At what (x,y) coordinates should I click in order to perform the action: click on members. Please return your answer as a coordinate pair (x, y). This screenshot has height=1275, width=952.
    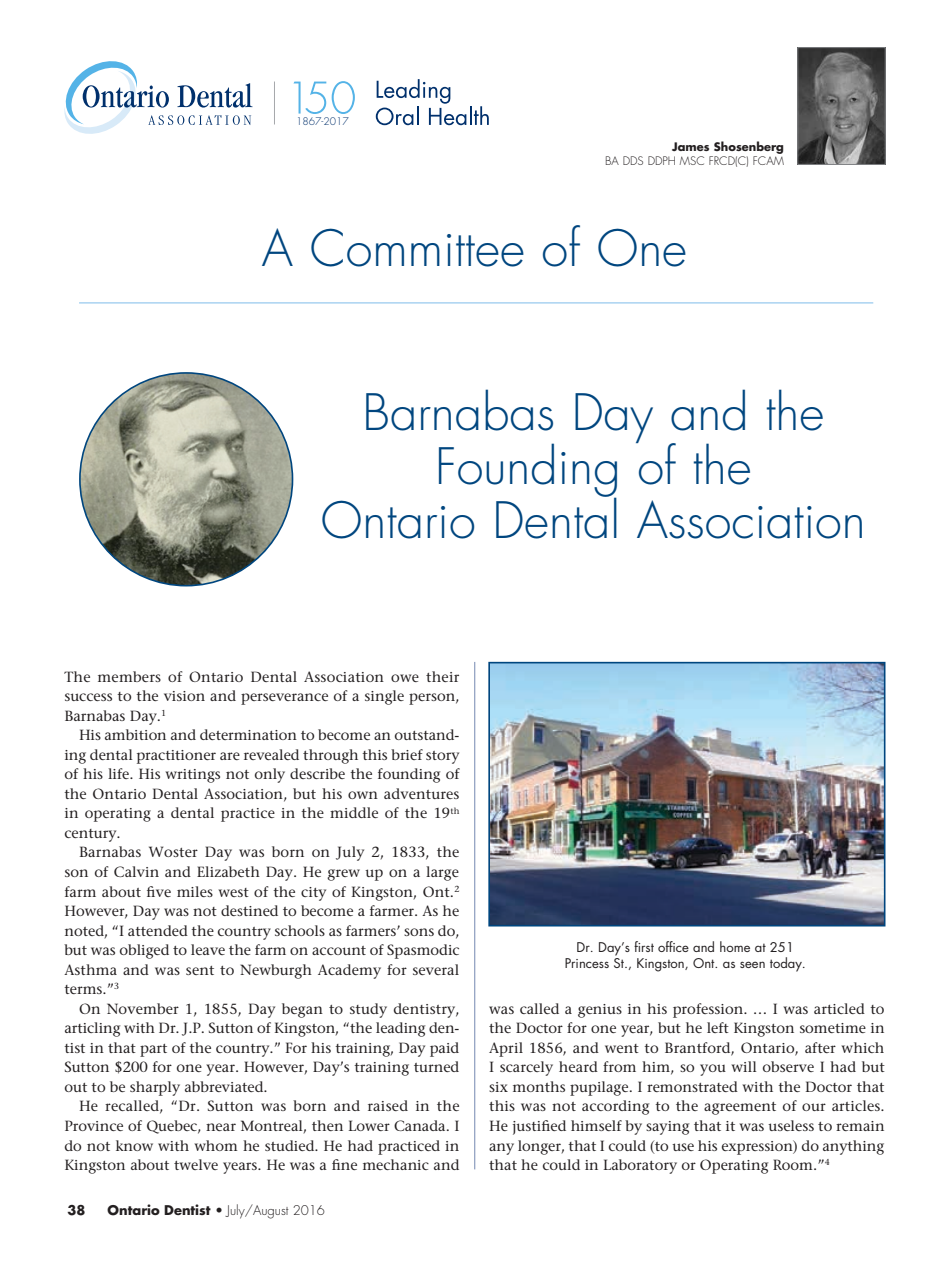
    Looking at the image, I should click on (129, 676).
